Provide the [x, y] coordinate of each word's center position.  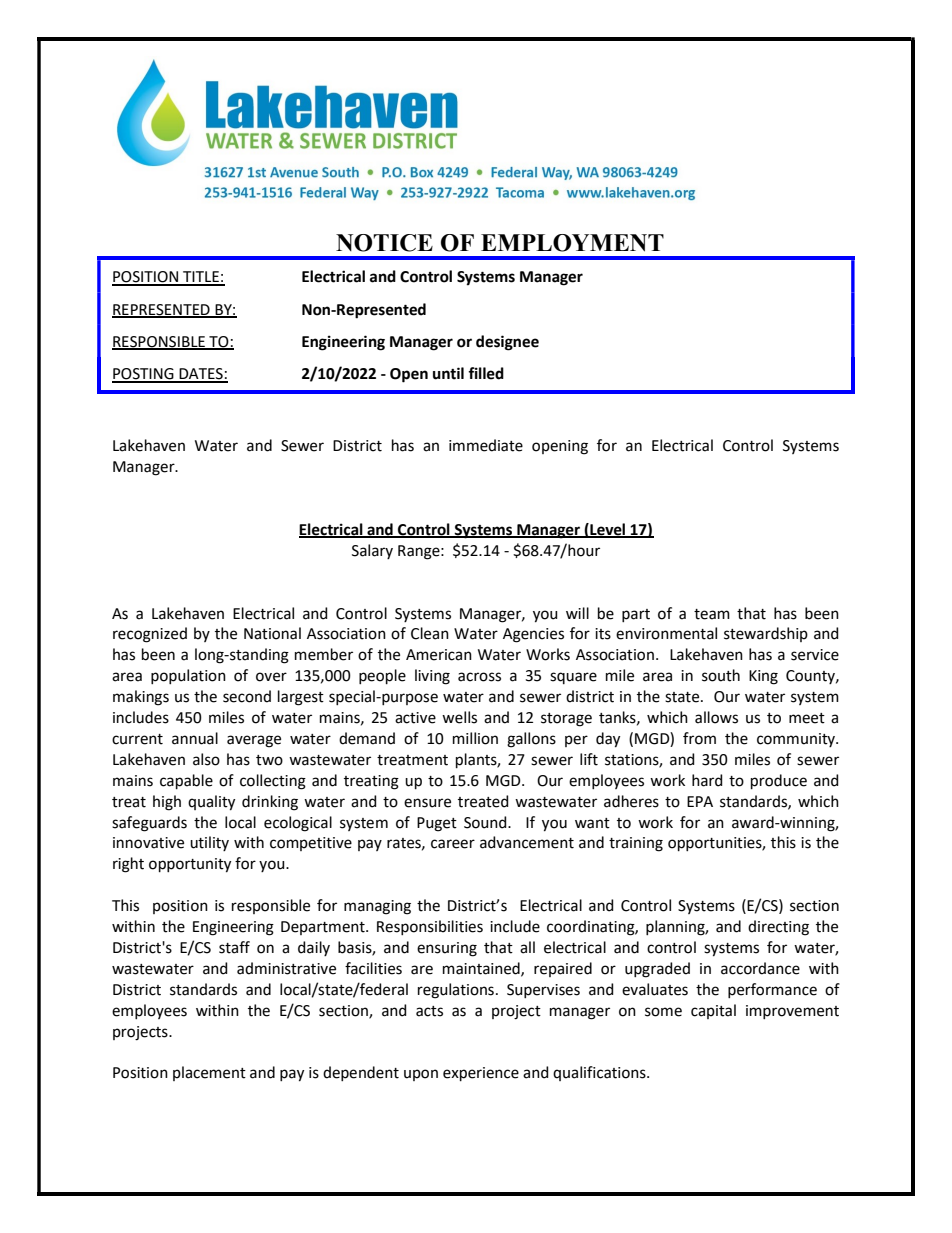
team [712, 614]
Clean [430, 633]
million [475, 738]
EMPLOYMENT [572, 243]
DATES [201, 375]
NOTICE [384, 243]
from [699, 738]
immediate [486, 445]
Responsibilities [430, 927]
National [272, 633]
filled [486, 373]
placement [209, 1073]
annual [195, 738]
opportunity [190, 865]
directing [778, 928]
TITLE [201, 278]
